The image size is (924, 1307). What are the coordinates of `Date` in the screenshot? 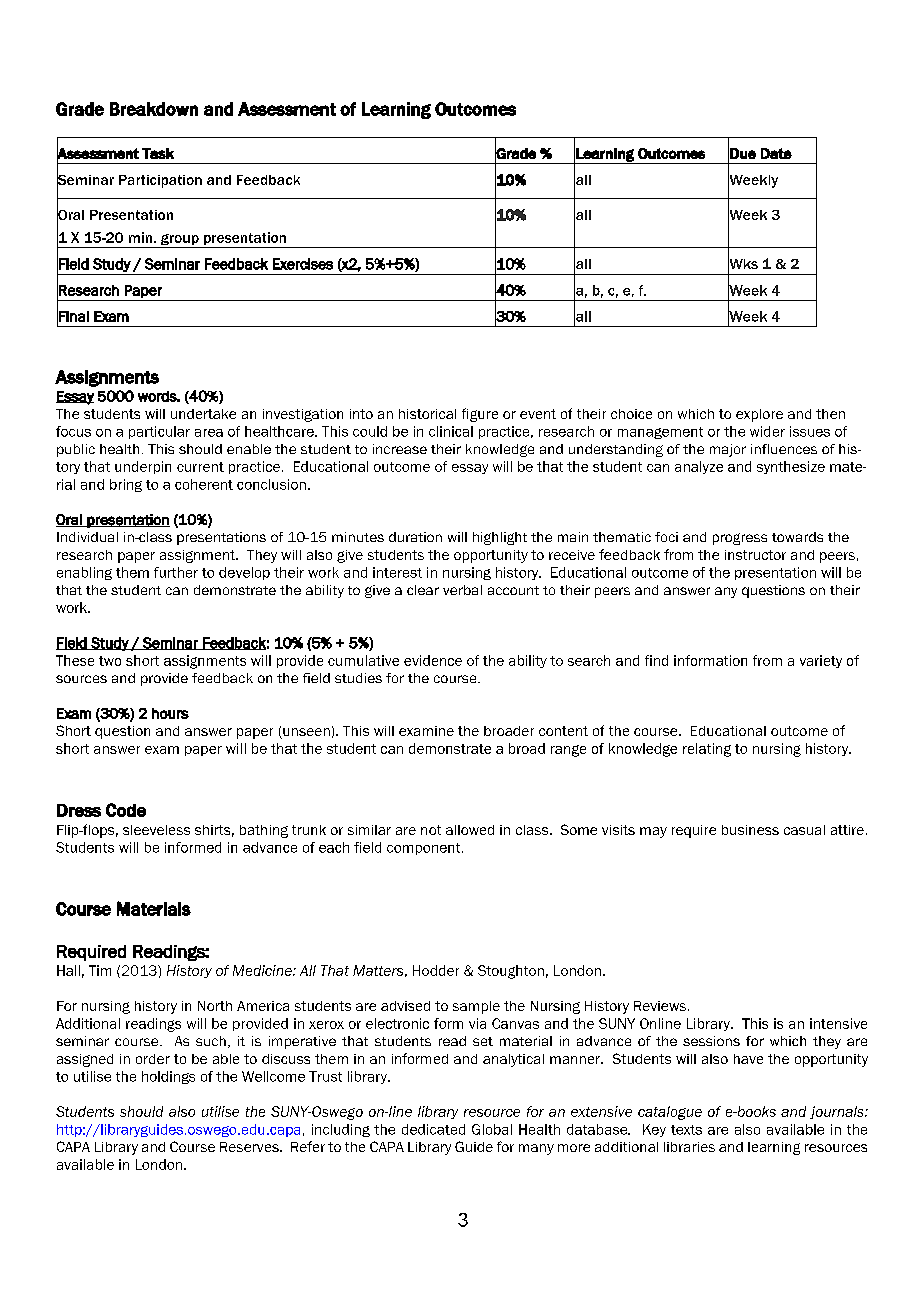 It's located at (776, 153).
